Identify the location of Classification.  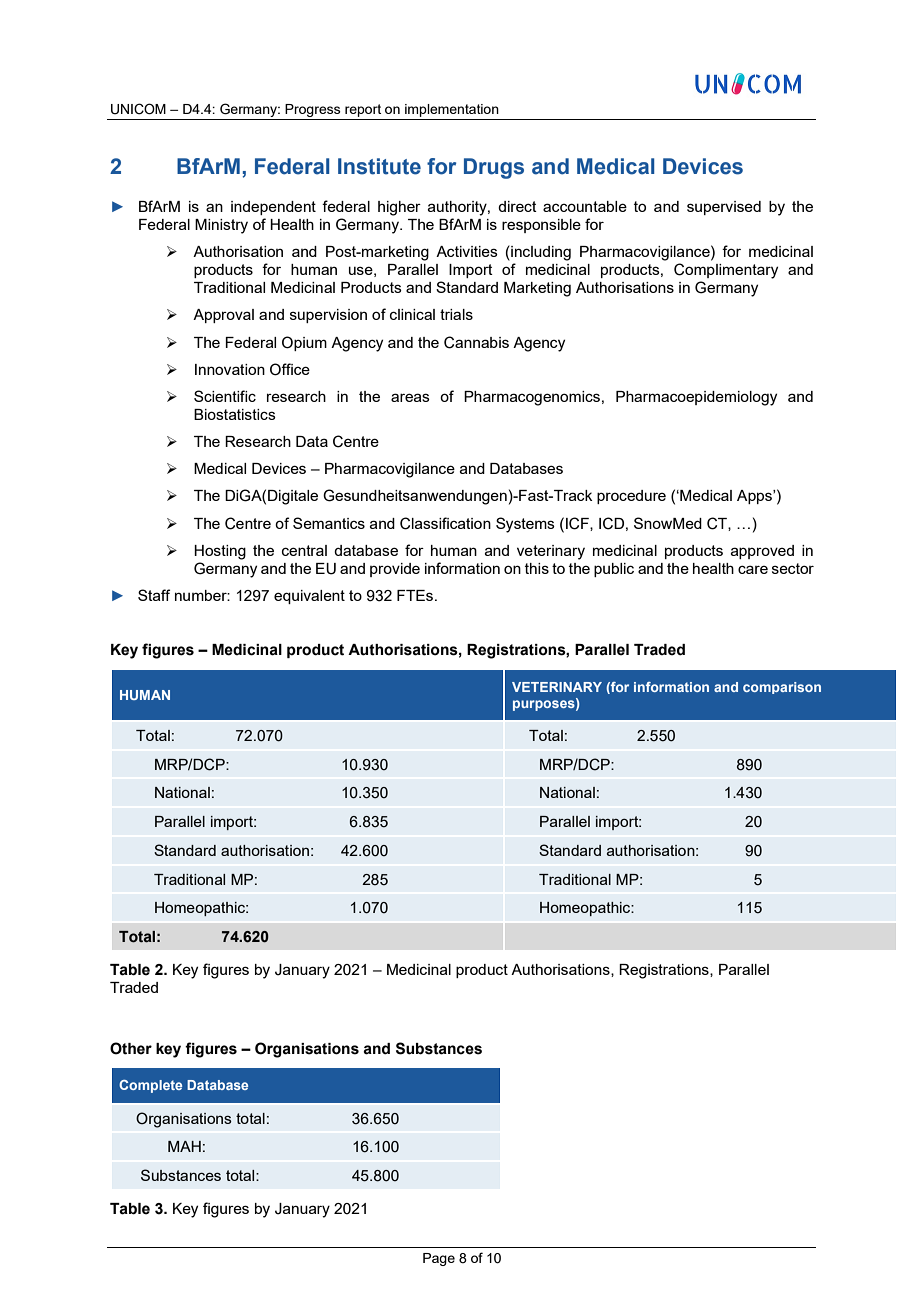
(445, 523).
